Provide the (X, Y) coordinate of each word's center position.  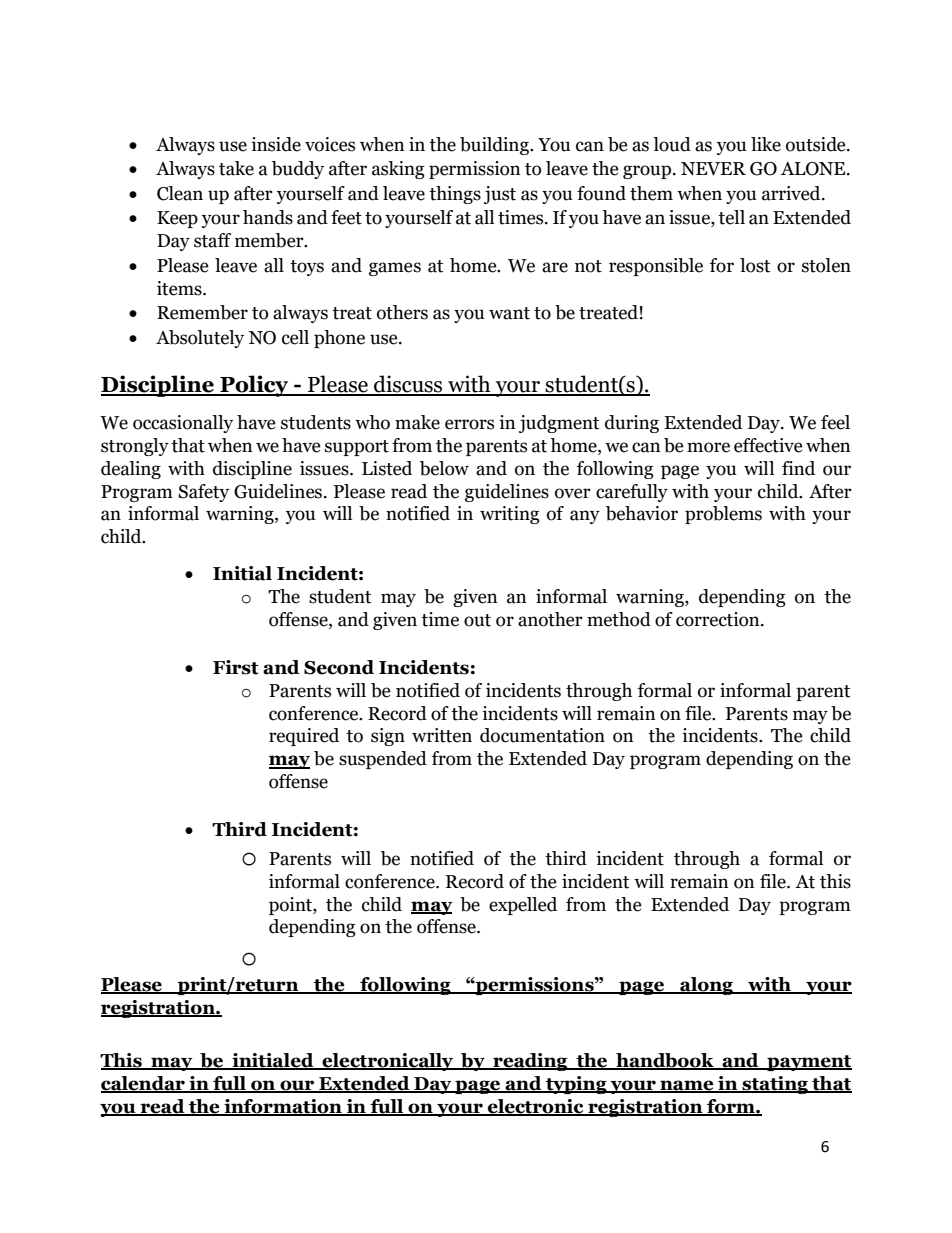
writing (510, 515)
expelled (523, 906)
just (500, 195)
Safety (203, 493)
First (236, 667)
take (236, 168)
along (706, 986)
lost (755, 265)
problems (723, 515)
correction (719, 619)
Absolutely (200, 339)
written (442, 735)
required (304, 737)
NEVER (713, 169)
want (509, 313)
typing (576, 1085)
